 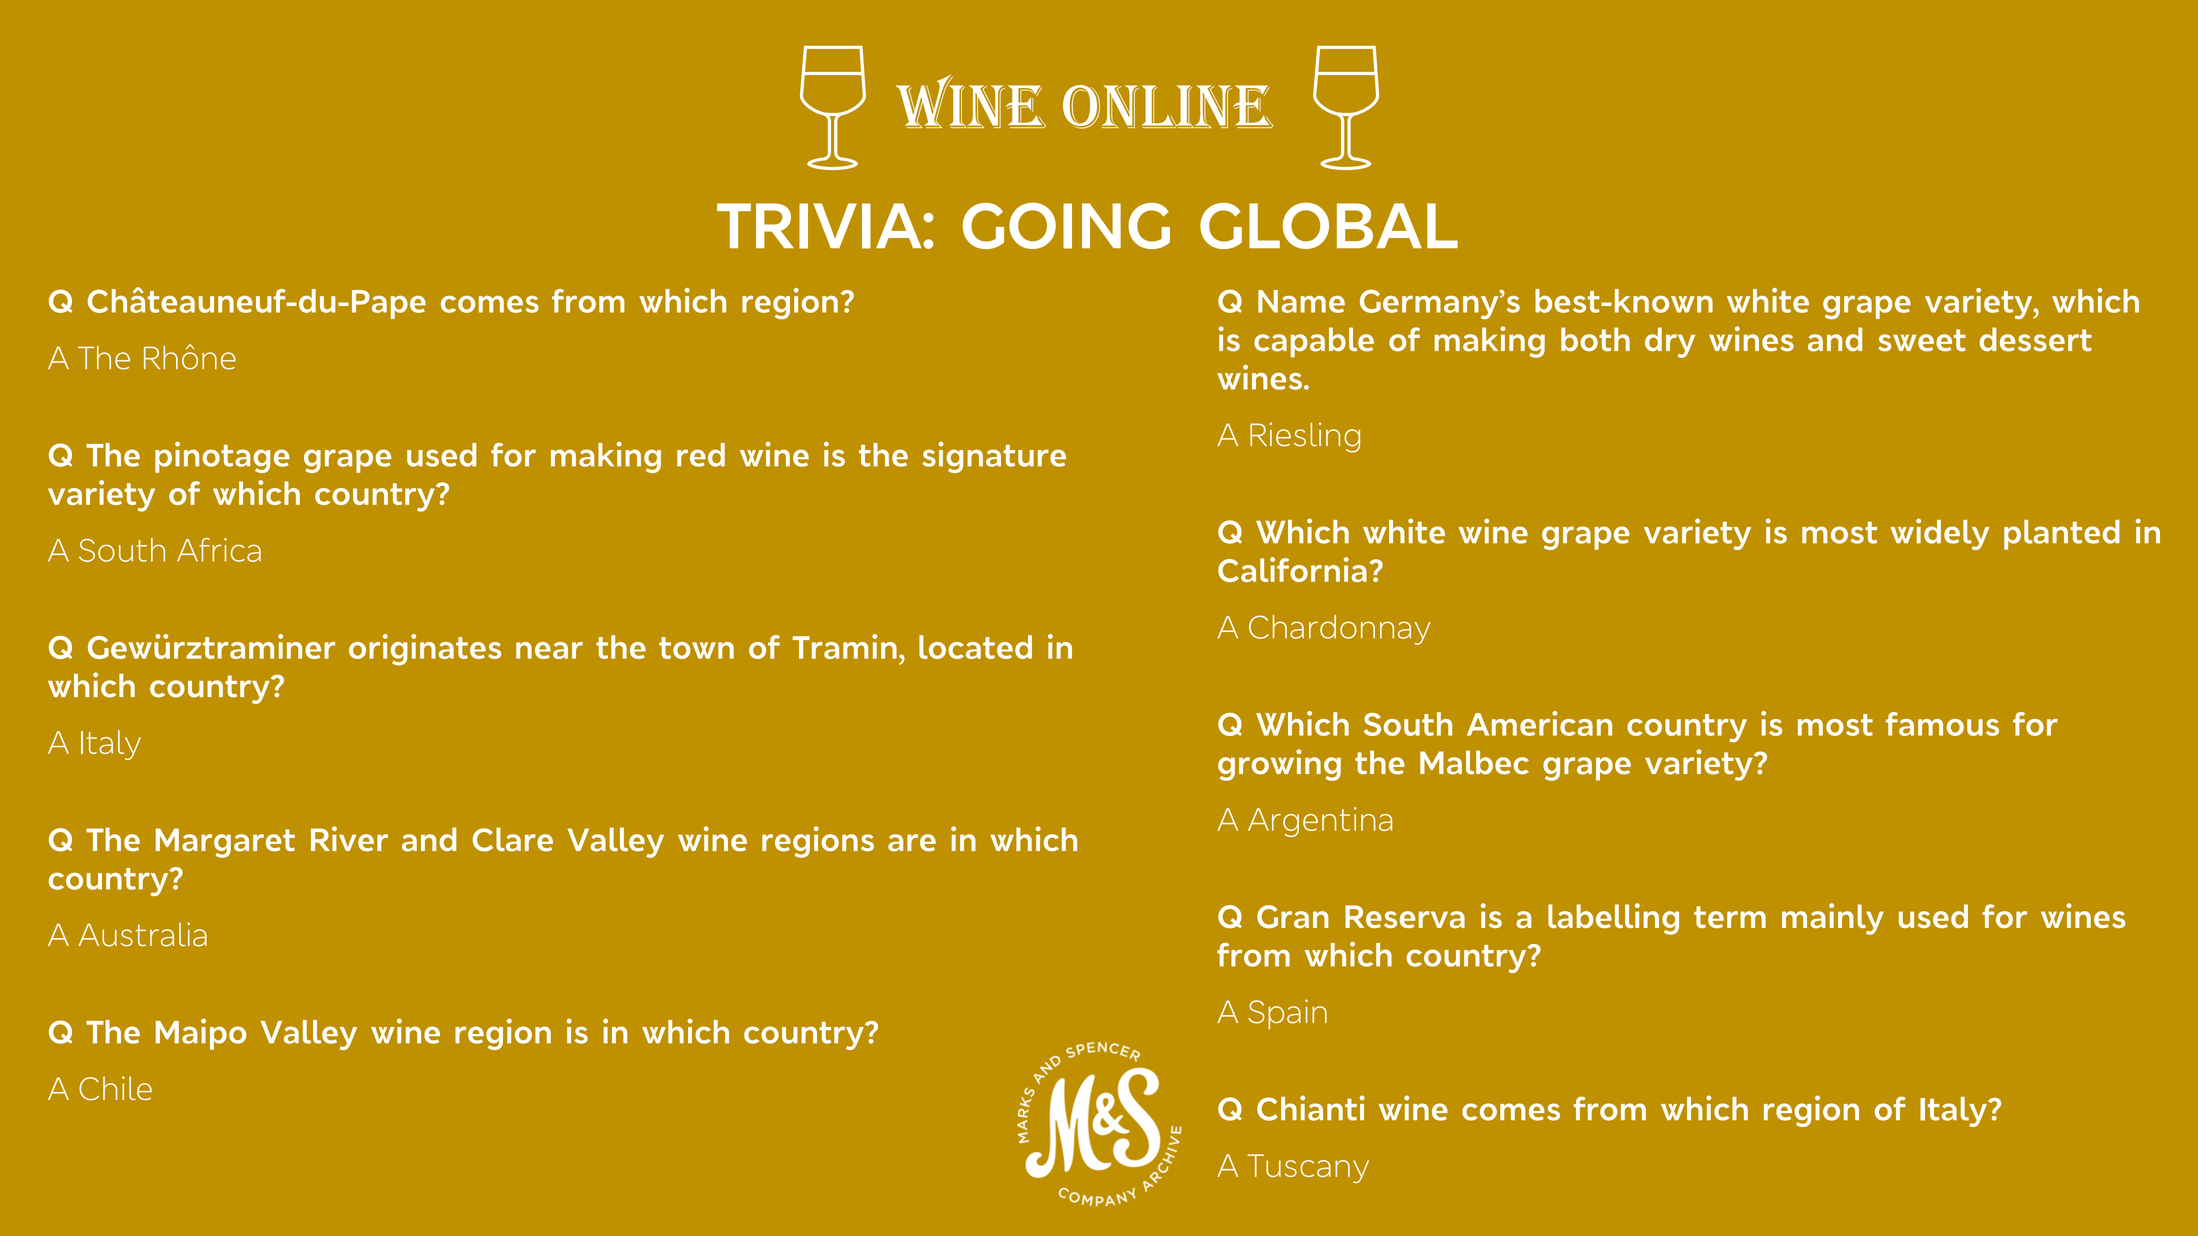 What do you see at coordinates (1939, 534) in the page?
I see `widely` at bounding box center [1939, 534].
